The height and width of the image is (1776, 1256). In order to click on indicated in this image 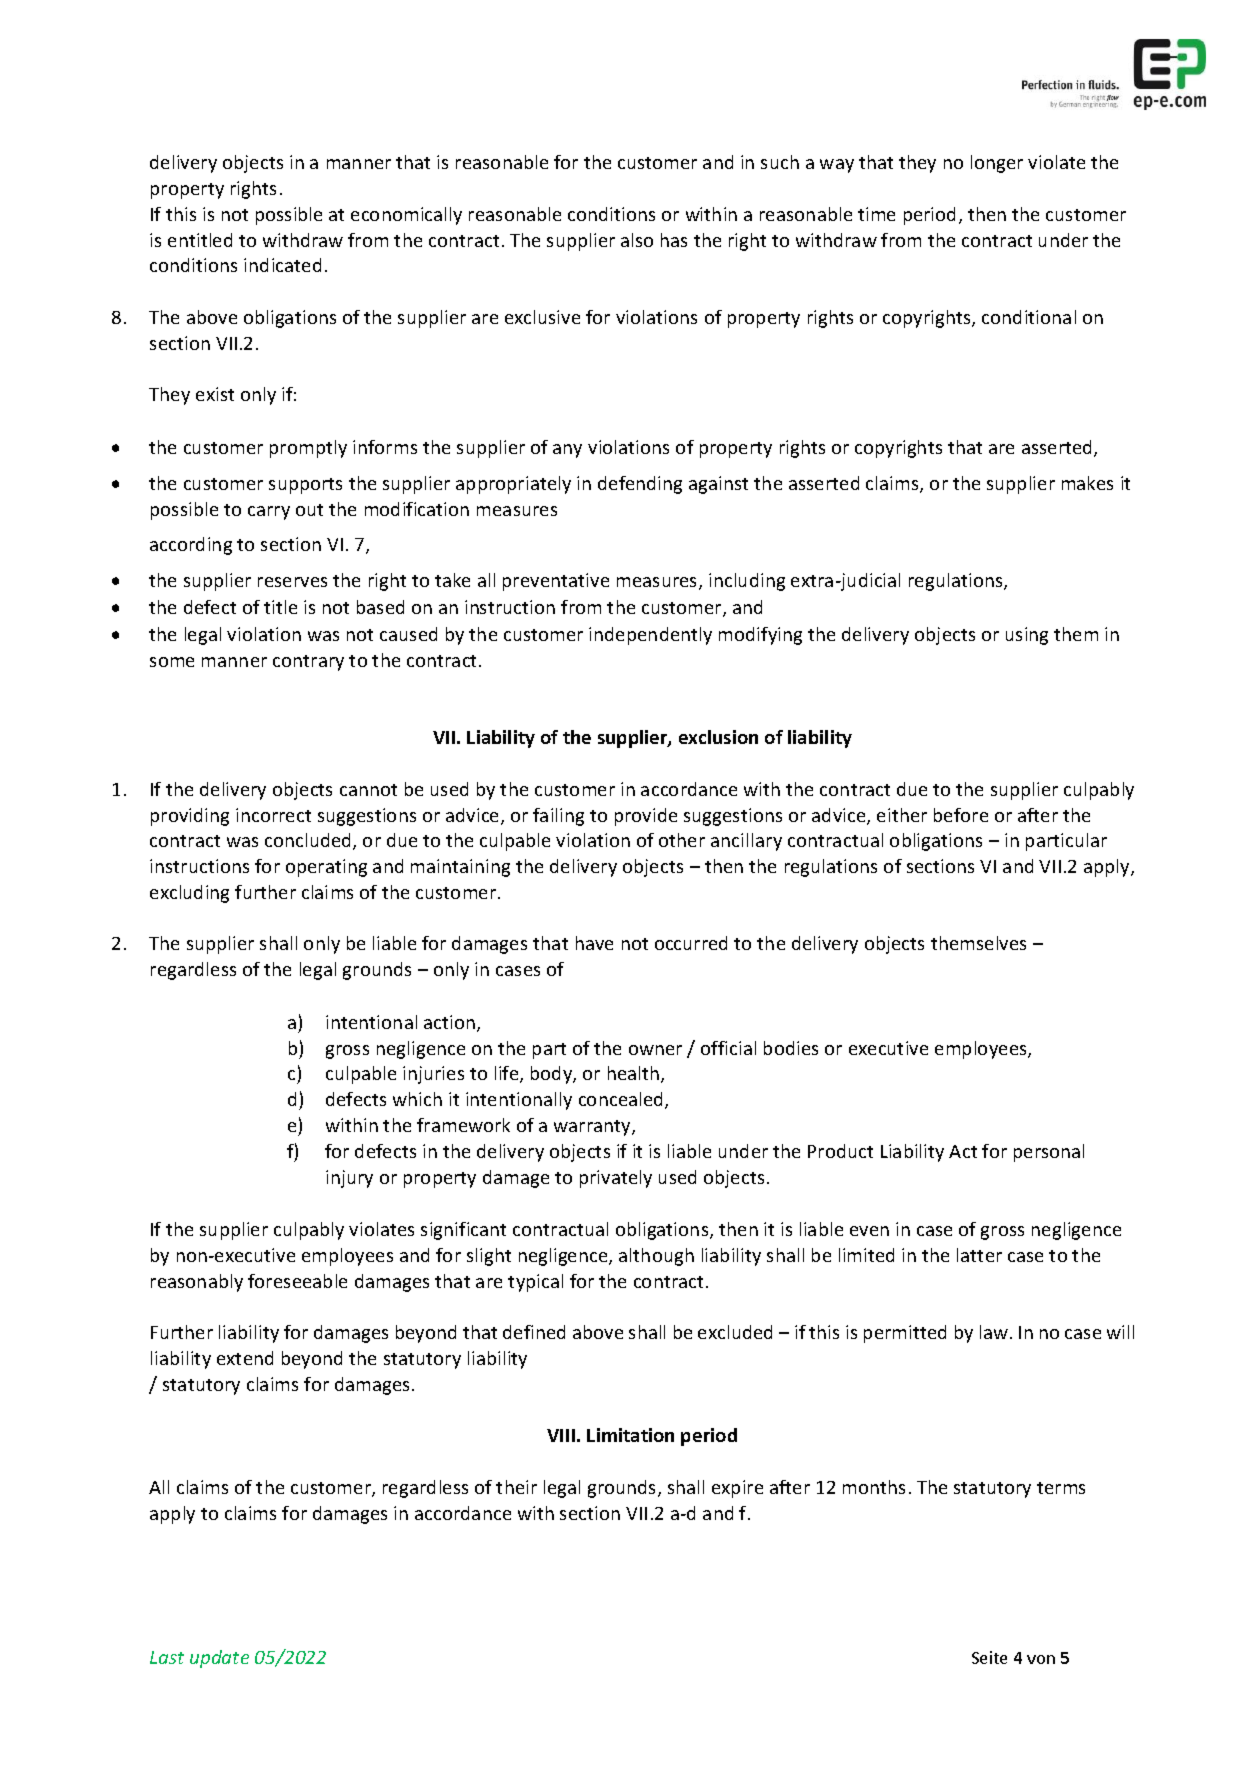, I will do `click(282, 265)`.
